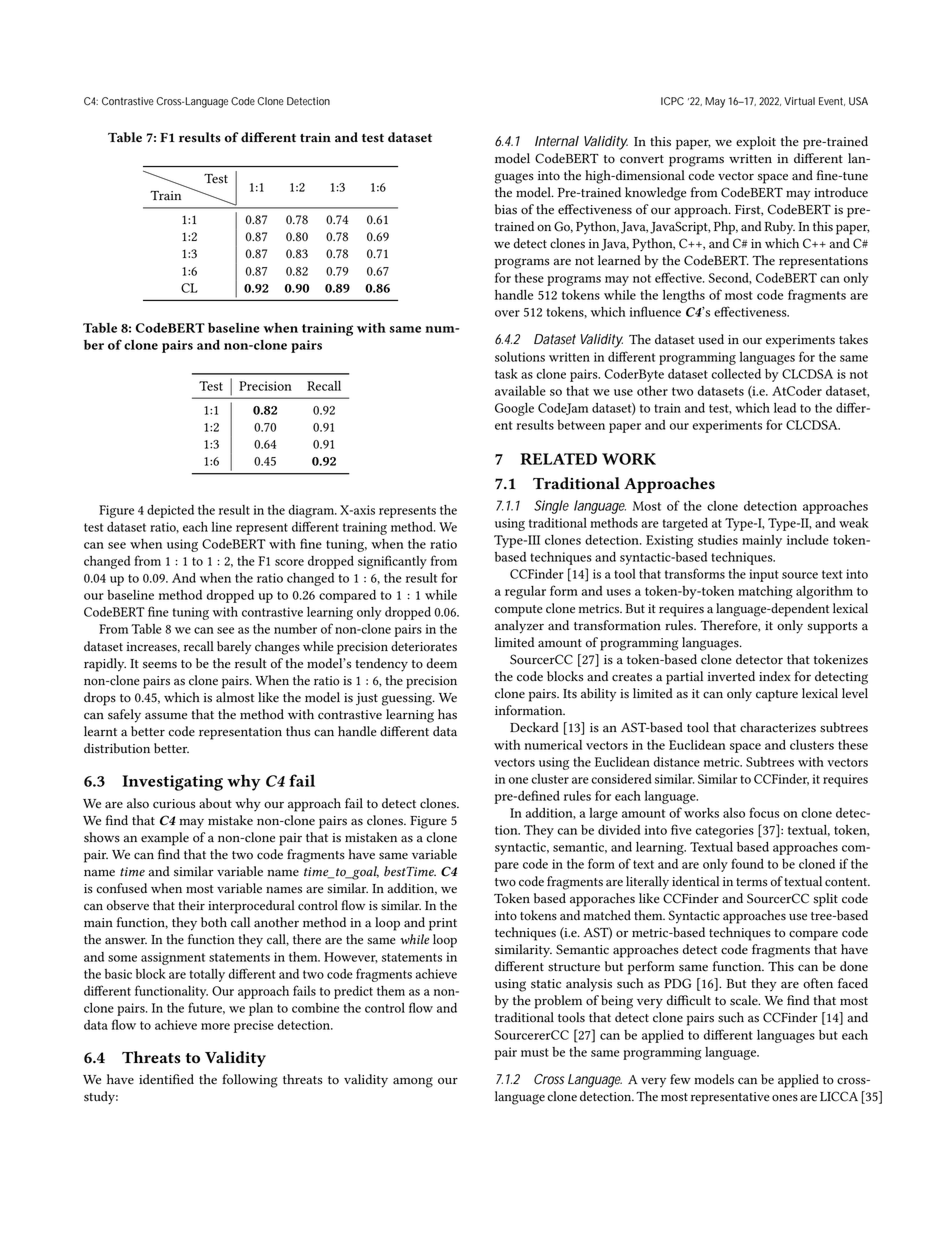 Image resolution: width=952 pixels, height=1233 pixels. Describe the element at coordinates (506, 209) in the page. I see `bias` at that location.
